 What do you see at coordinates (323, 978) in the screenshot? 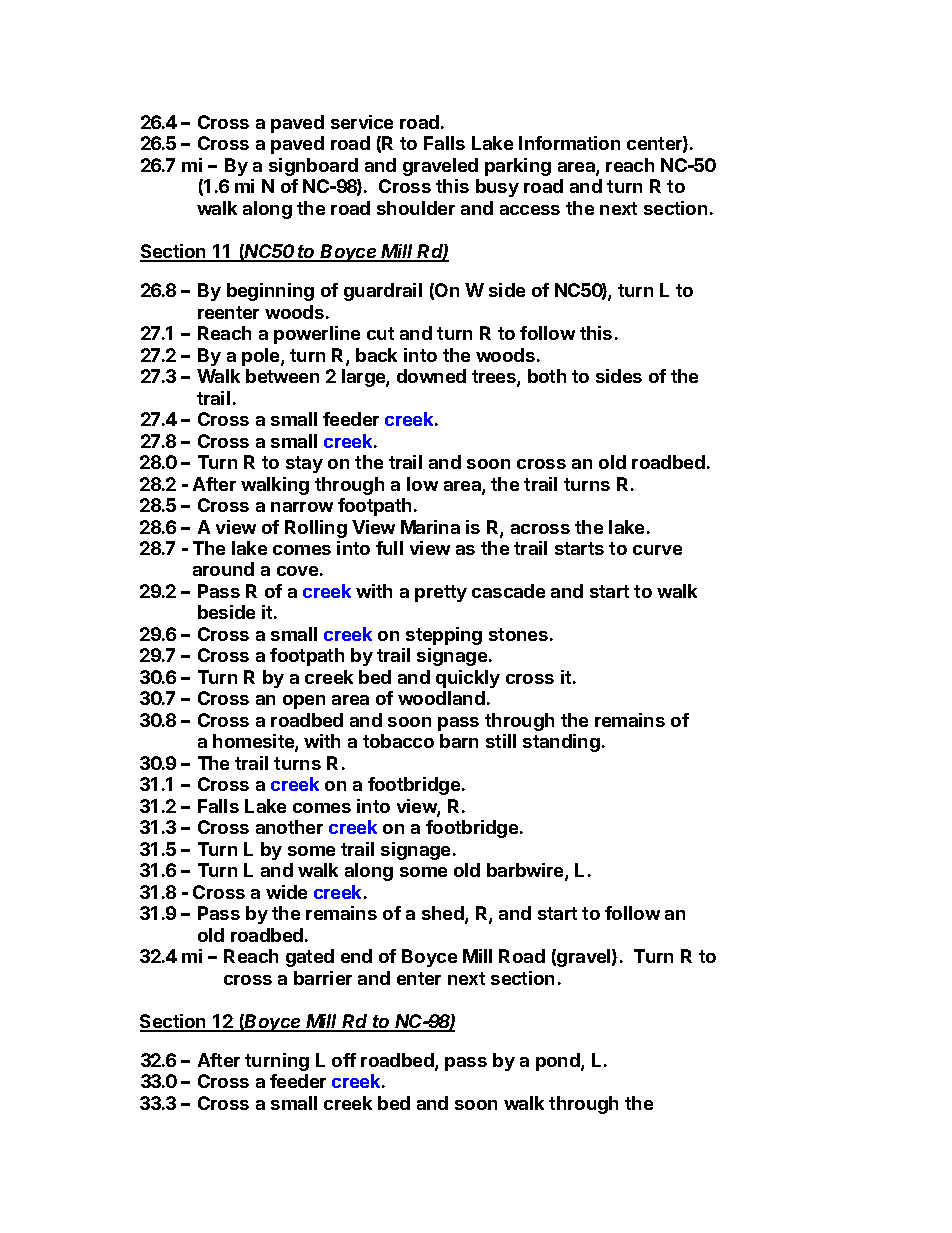
I see `barrier` at bounding box center [323, 978].
